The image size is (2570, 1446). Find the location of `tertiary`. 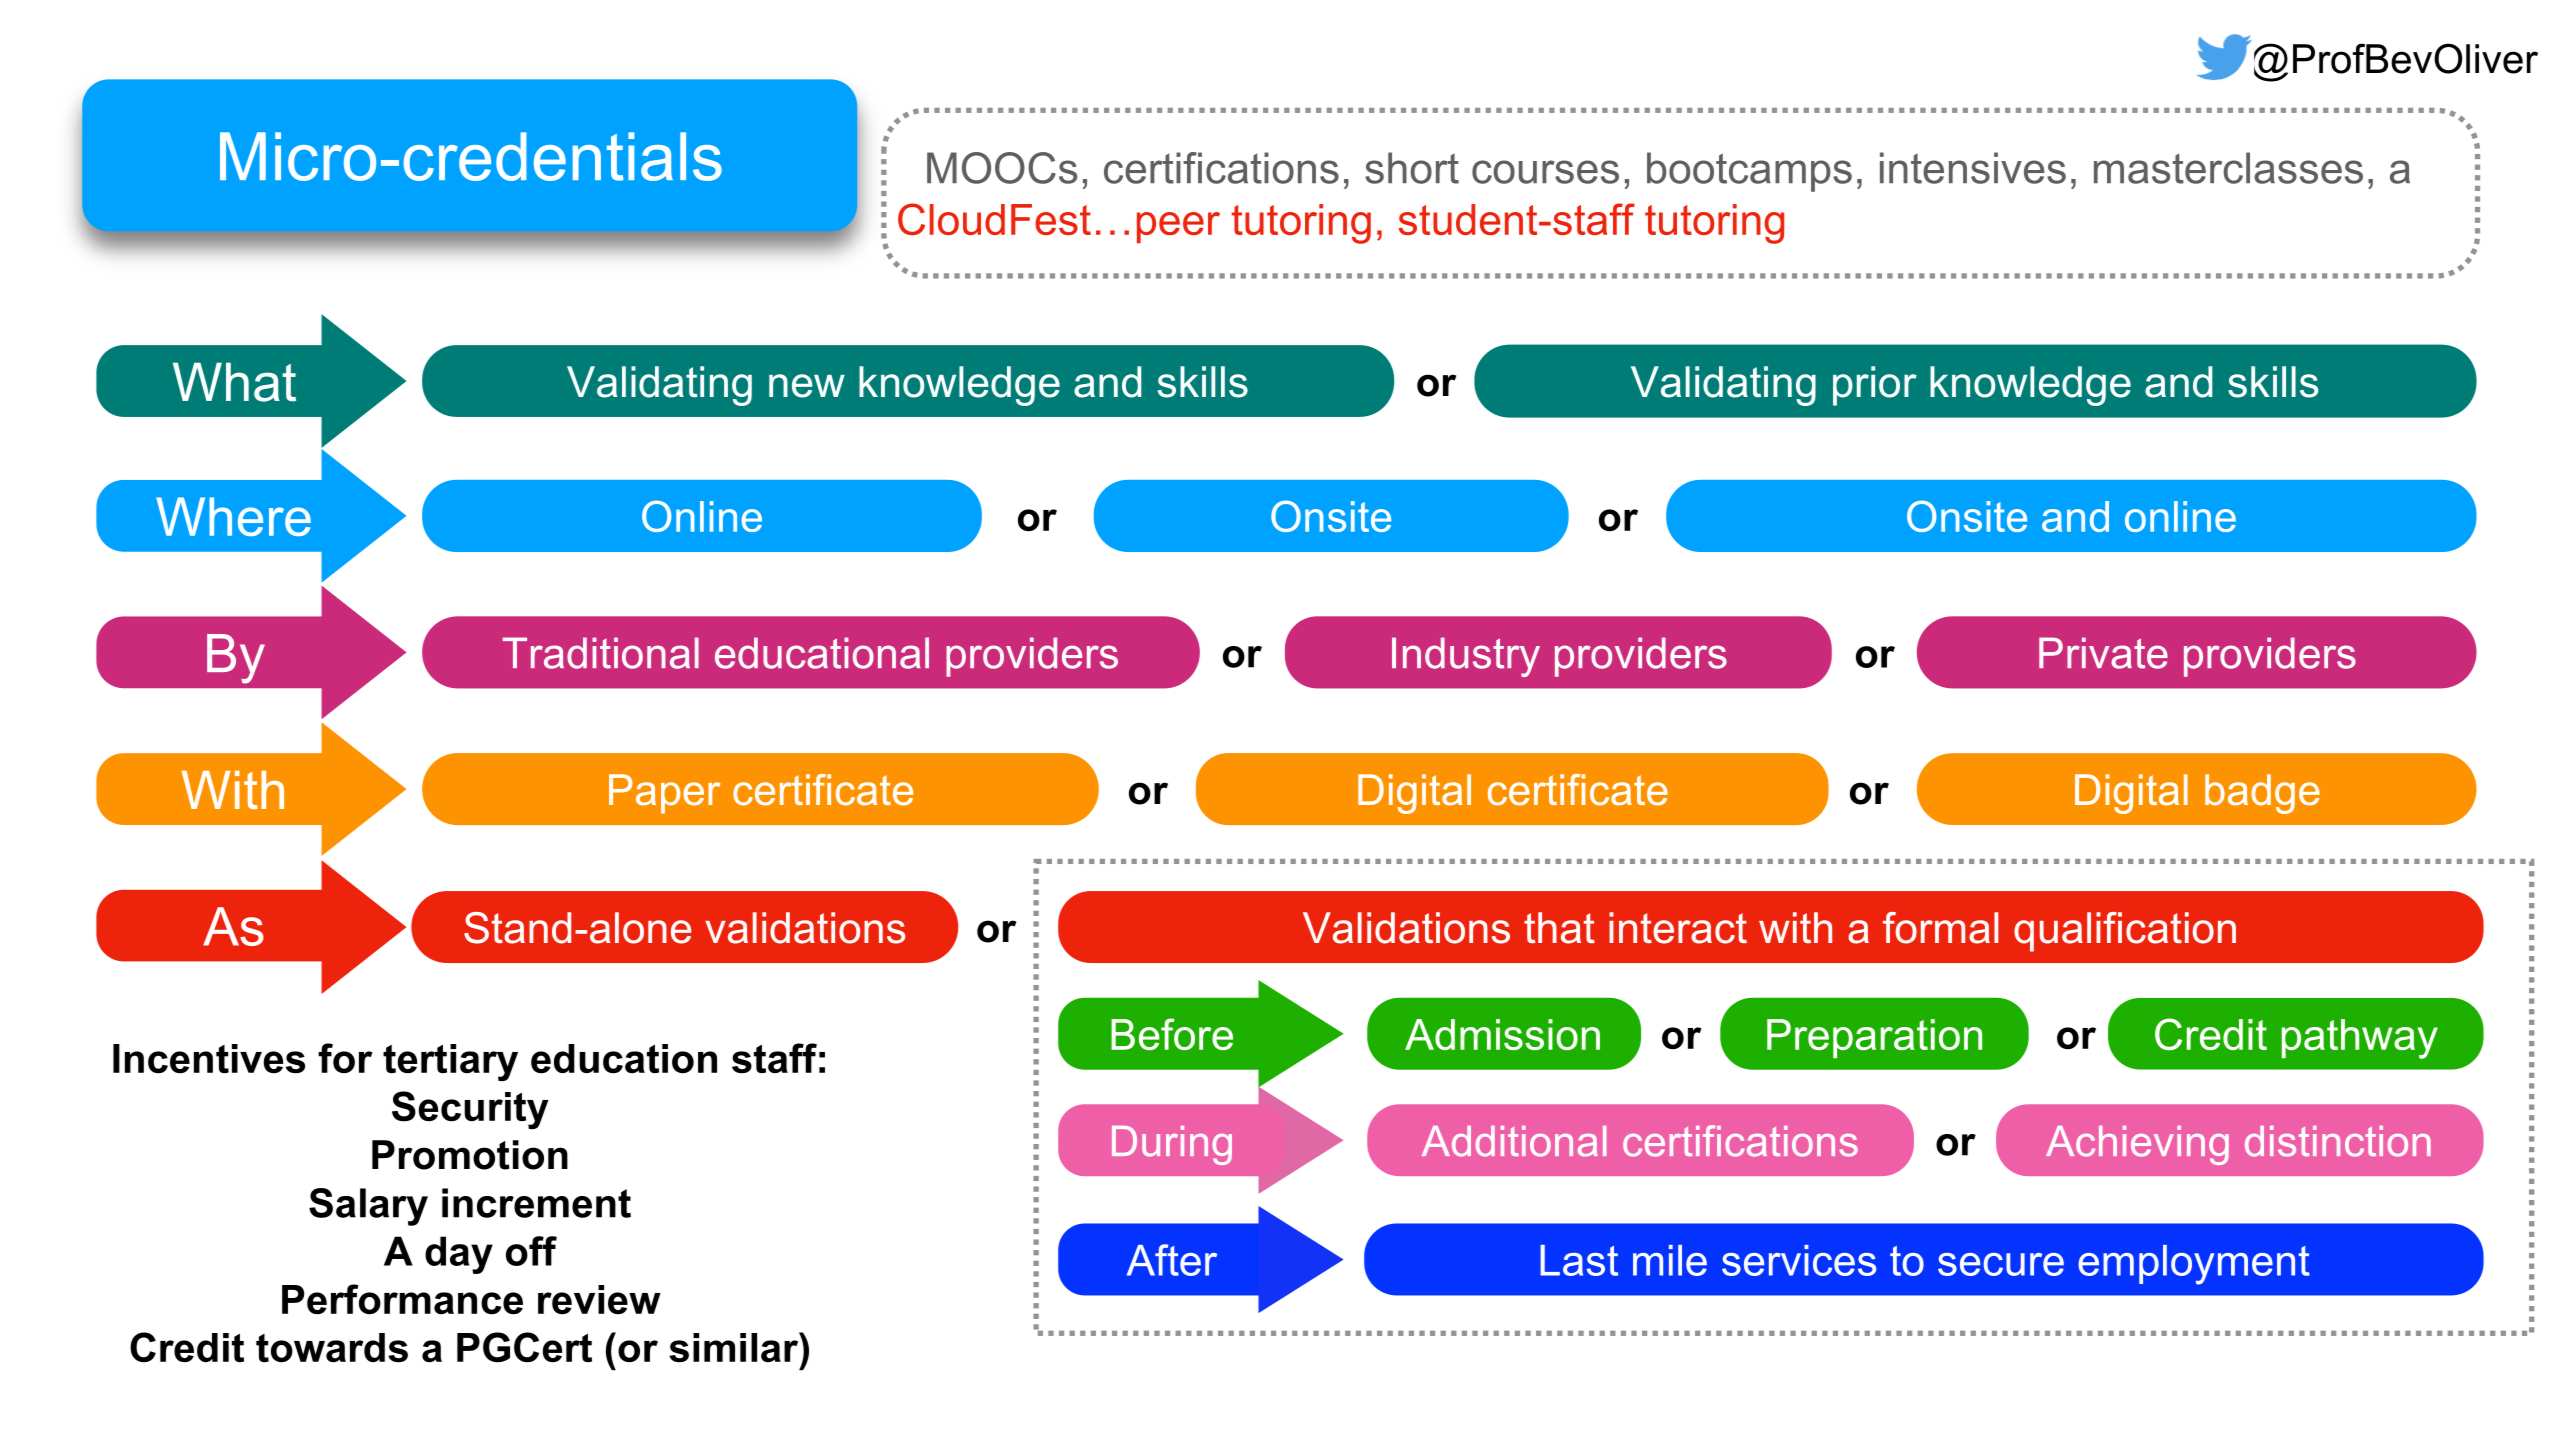

tertiary is located at coordinates (450, 1062).
